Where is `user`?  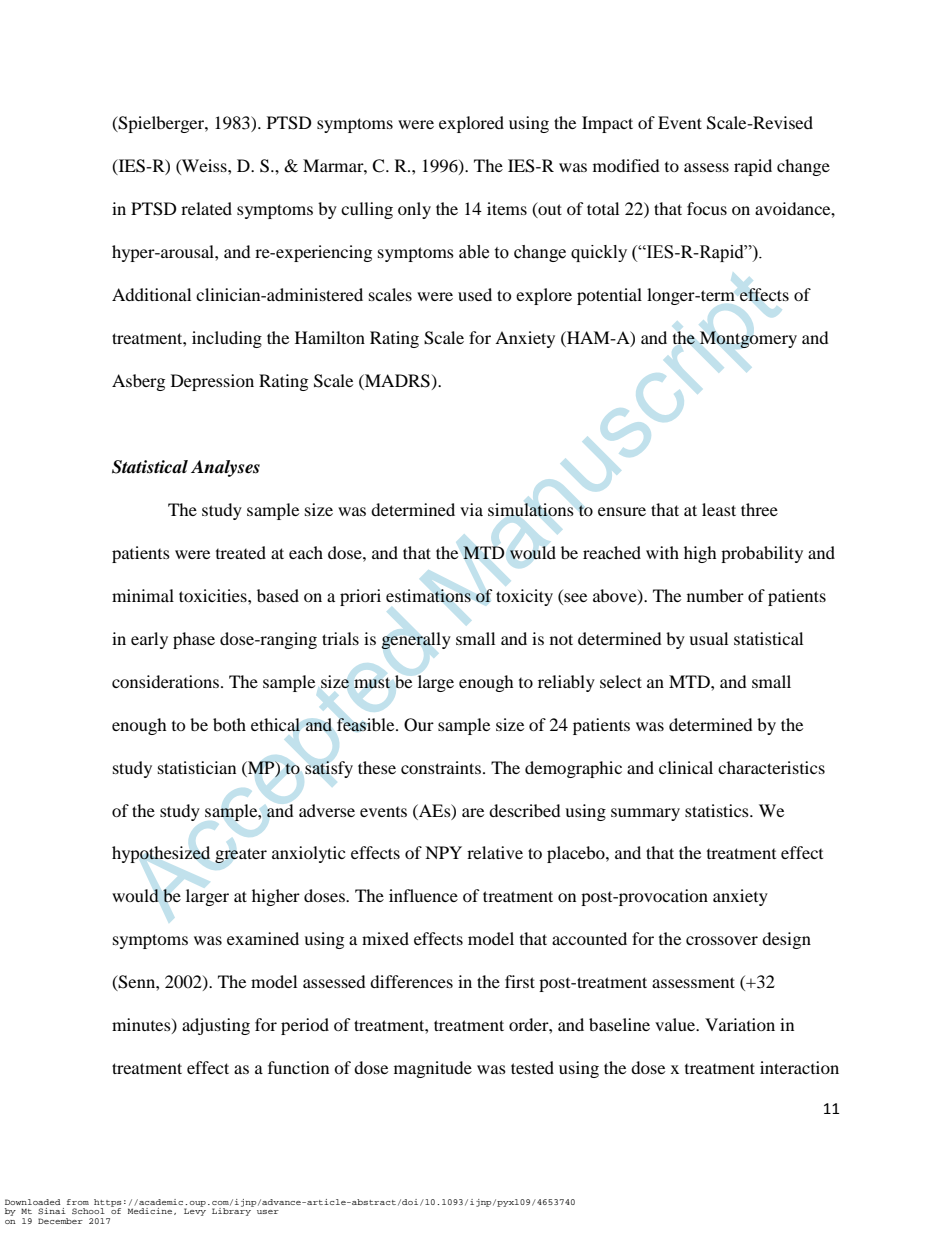
user is located at coordinates (268, 1212).
